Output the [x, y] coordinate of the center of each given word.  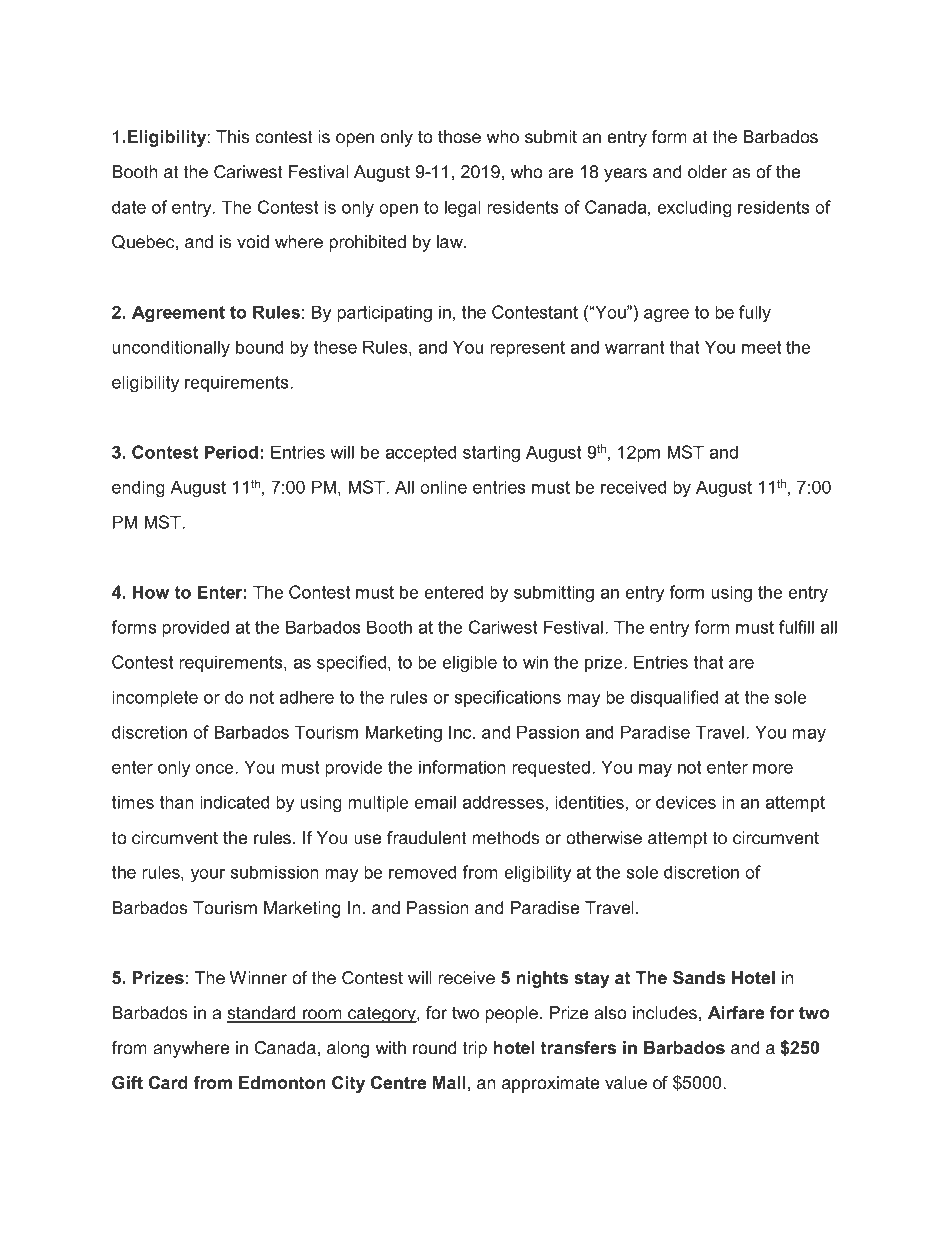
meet [761, 347]
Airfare [736, 1012]
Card [168, 1083]
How [151, 592]
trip [475, 1049]
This [233, 137]
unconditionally [171, 349]
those [459, 137]
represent [527, 349]
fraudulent [427, 837]
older [707, 172]
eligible [469, 664]
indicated [234, 802]
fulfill [796, 627]
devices [686, 802]
